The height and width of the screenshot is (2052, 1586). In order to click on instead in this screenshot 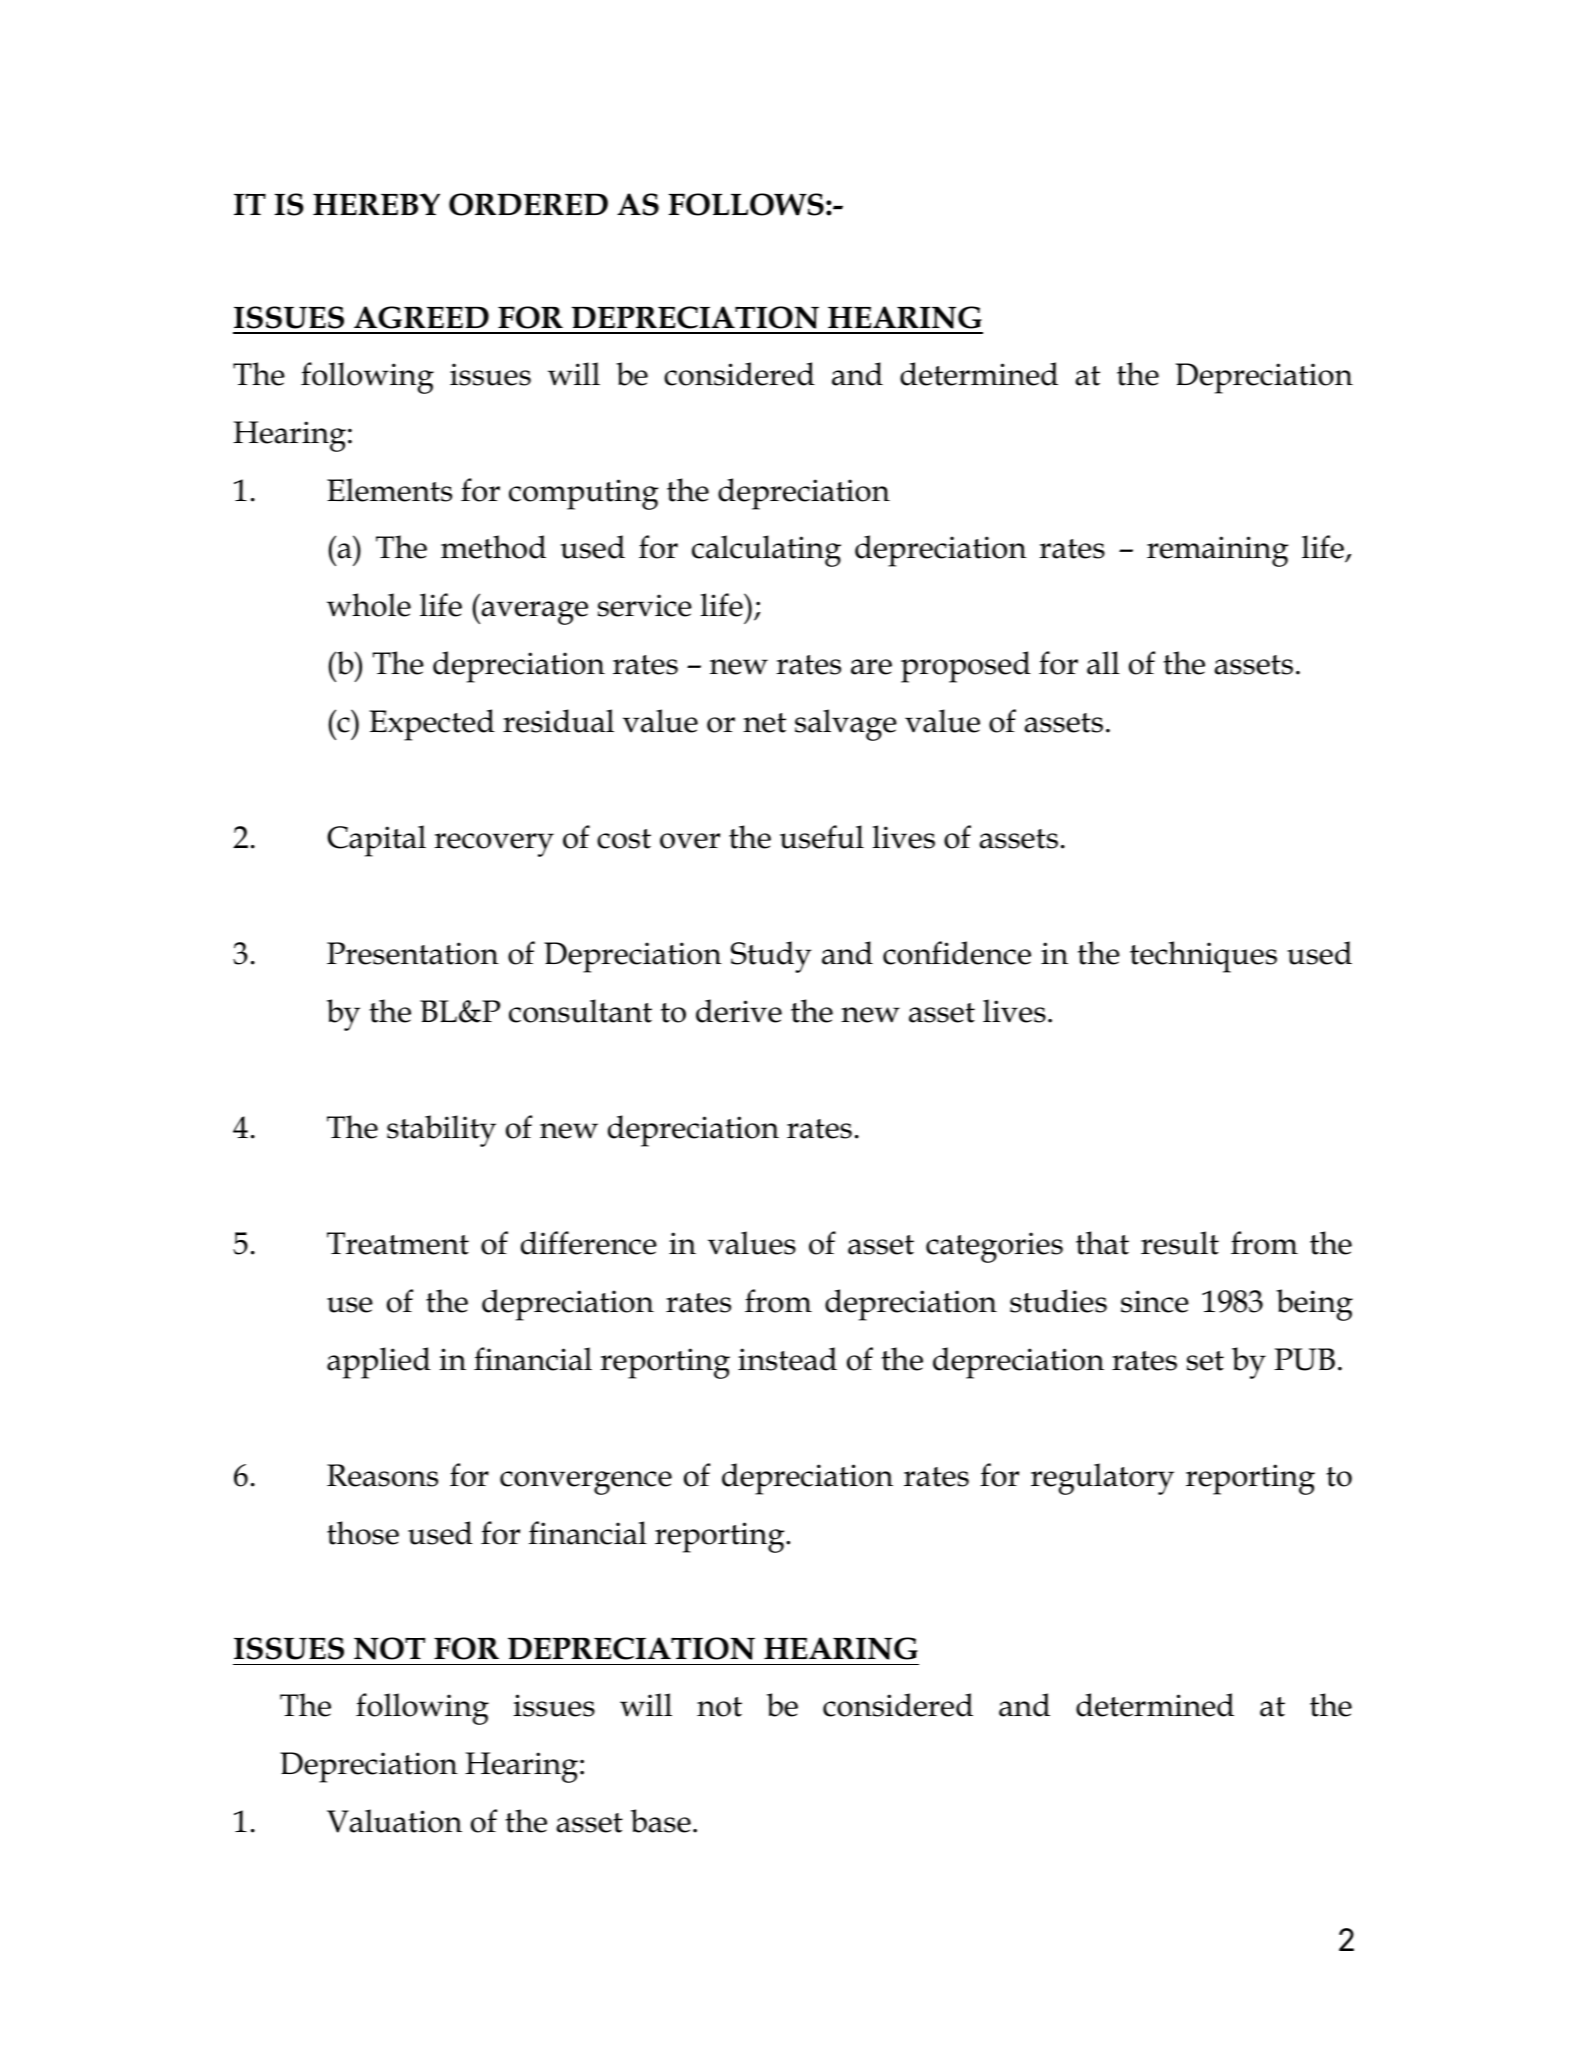, I will do `click(787, 1359)`.
